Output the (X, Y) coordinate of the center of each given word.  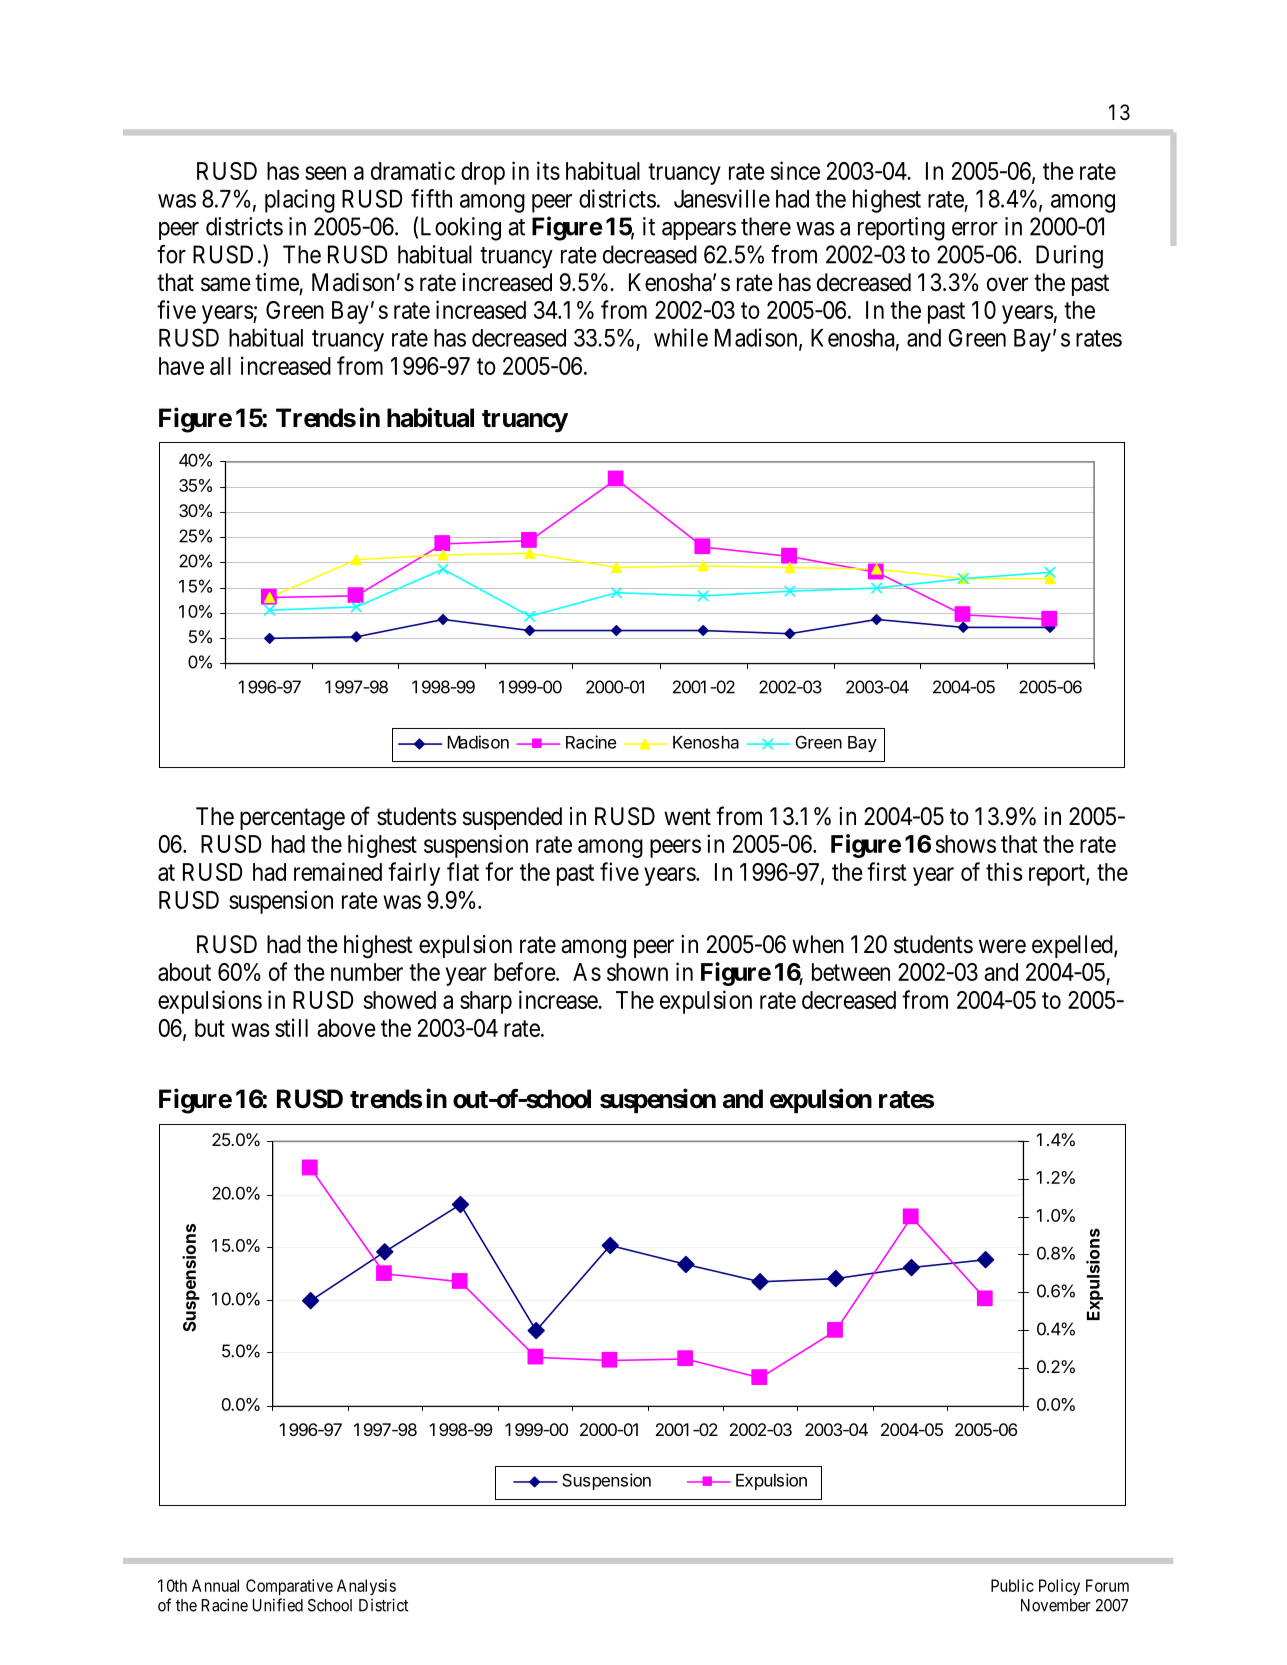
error (975, 229)
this (1004, 871)
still (291, 1027)
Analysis (366, 1587)
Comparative (289, 1587)
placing (300, 201)
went (687, 817)
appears (699, 231)
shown (637, 972)
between (851, 972)
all (220, 366)
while (681, 337)
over (1007, 284)
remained (338, 871)
